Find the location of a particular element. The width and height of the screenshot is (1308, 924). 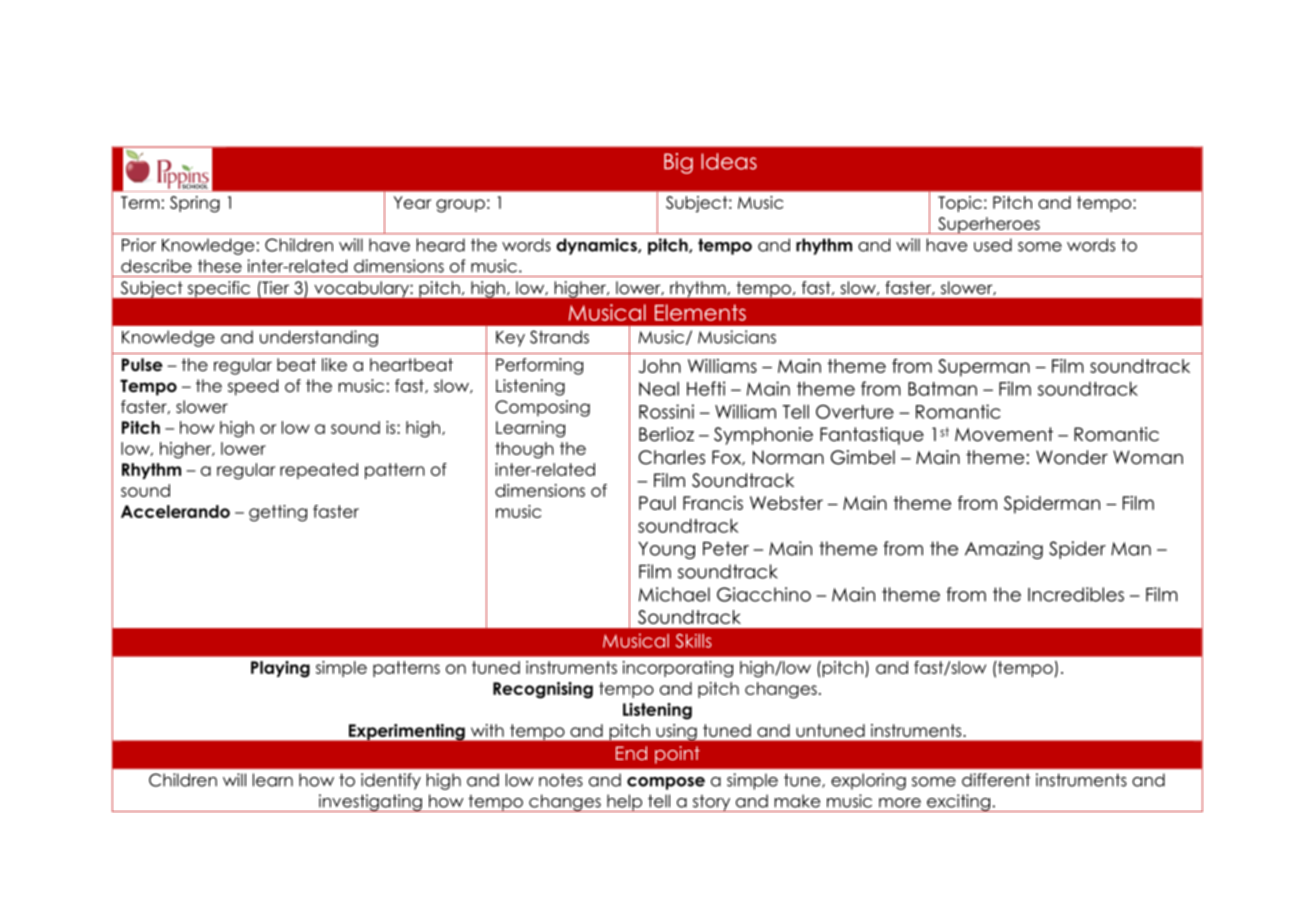

different is located at coordinates (996, 780).
